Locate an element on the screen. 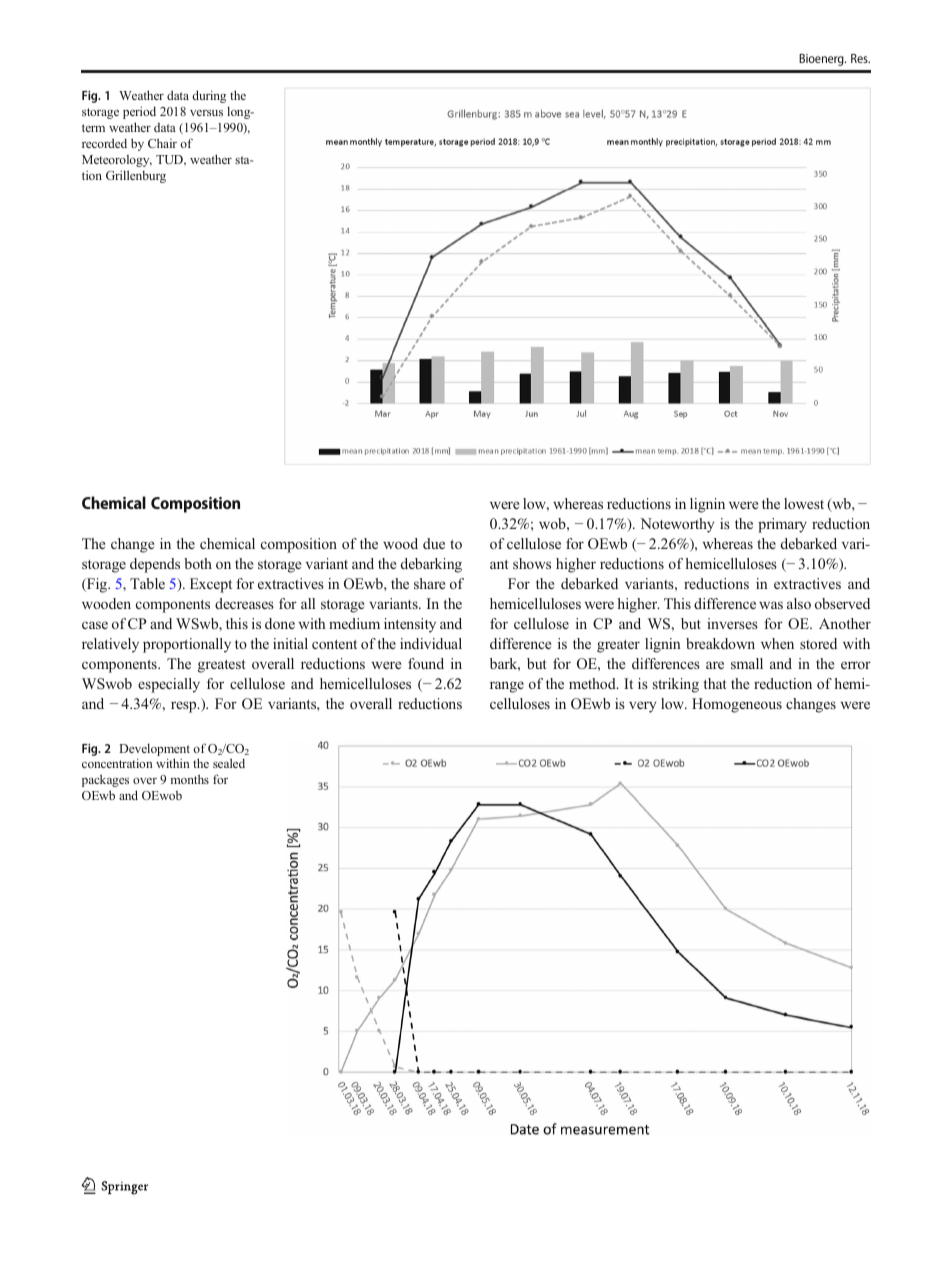 The image size is (952, 1265). share is located at coordinates (429, 583).
